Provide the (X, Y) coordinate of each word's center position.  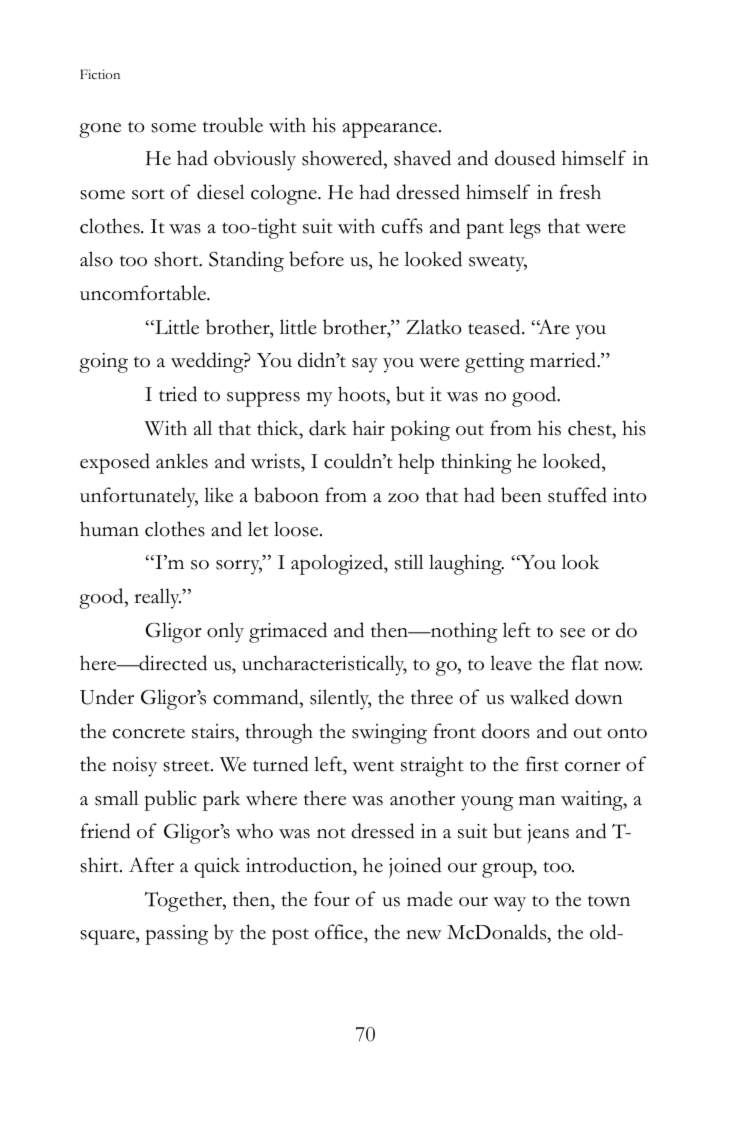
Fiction (100, 74)
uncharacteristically (324, 665)
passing (176, 935)
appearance (391, 130)
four (332, 899)
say (365, 365)
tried (178, 394)
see (572, 633)
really (157, 598)
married (564, 360)
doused (525, 158)
